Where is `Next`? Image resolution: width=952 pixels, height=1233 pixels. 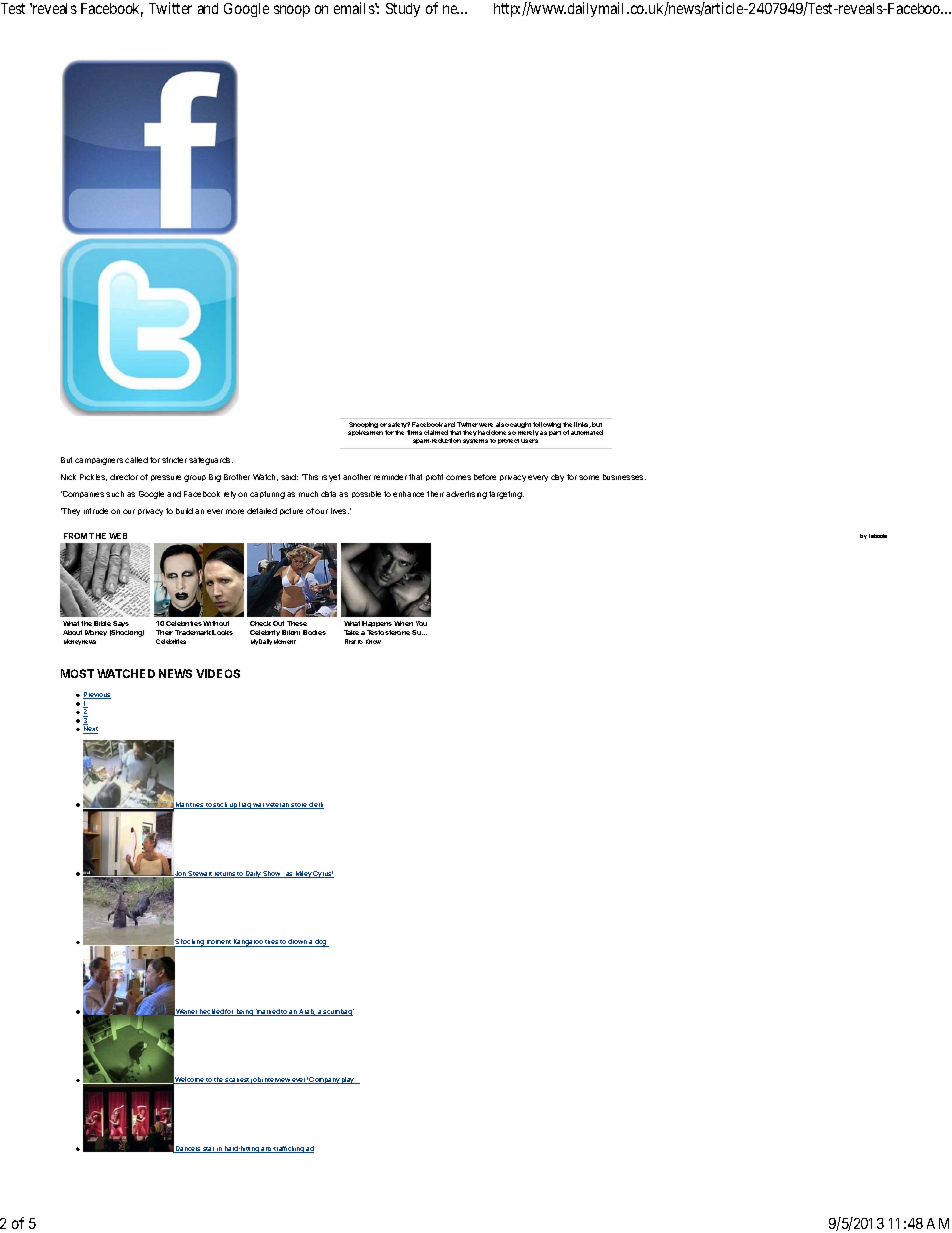 Next is located at coordinates (90, 729).
